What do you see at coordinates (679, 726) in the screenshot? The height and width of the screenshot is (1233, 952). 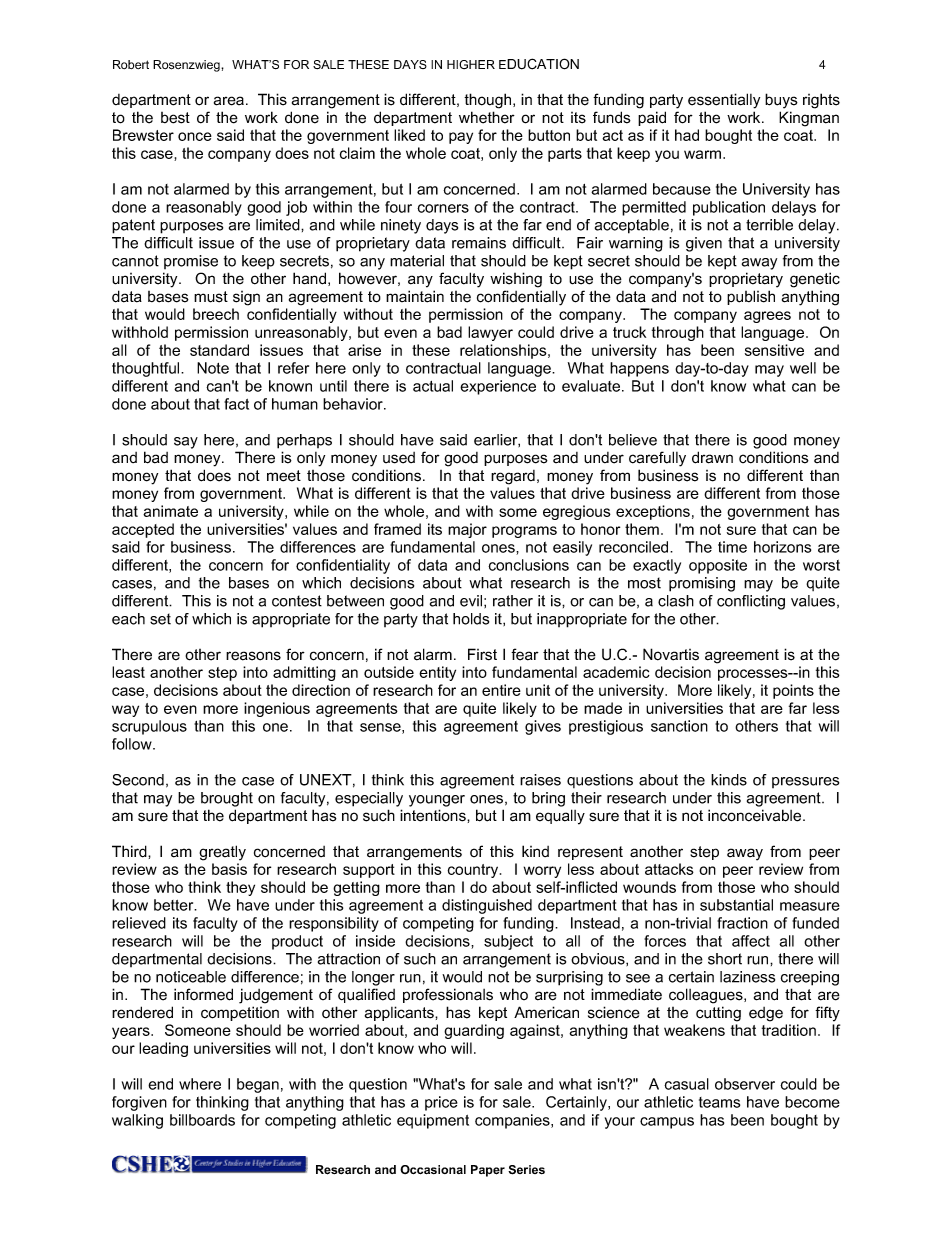 I see `sanction` at bounding box center [679, 726].
